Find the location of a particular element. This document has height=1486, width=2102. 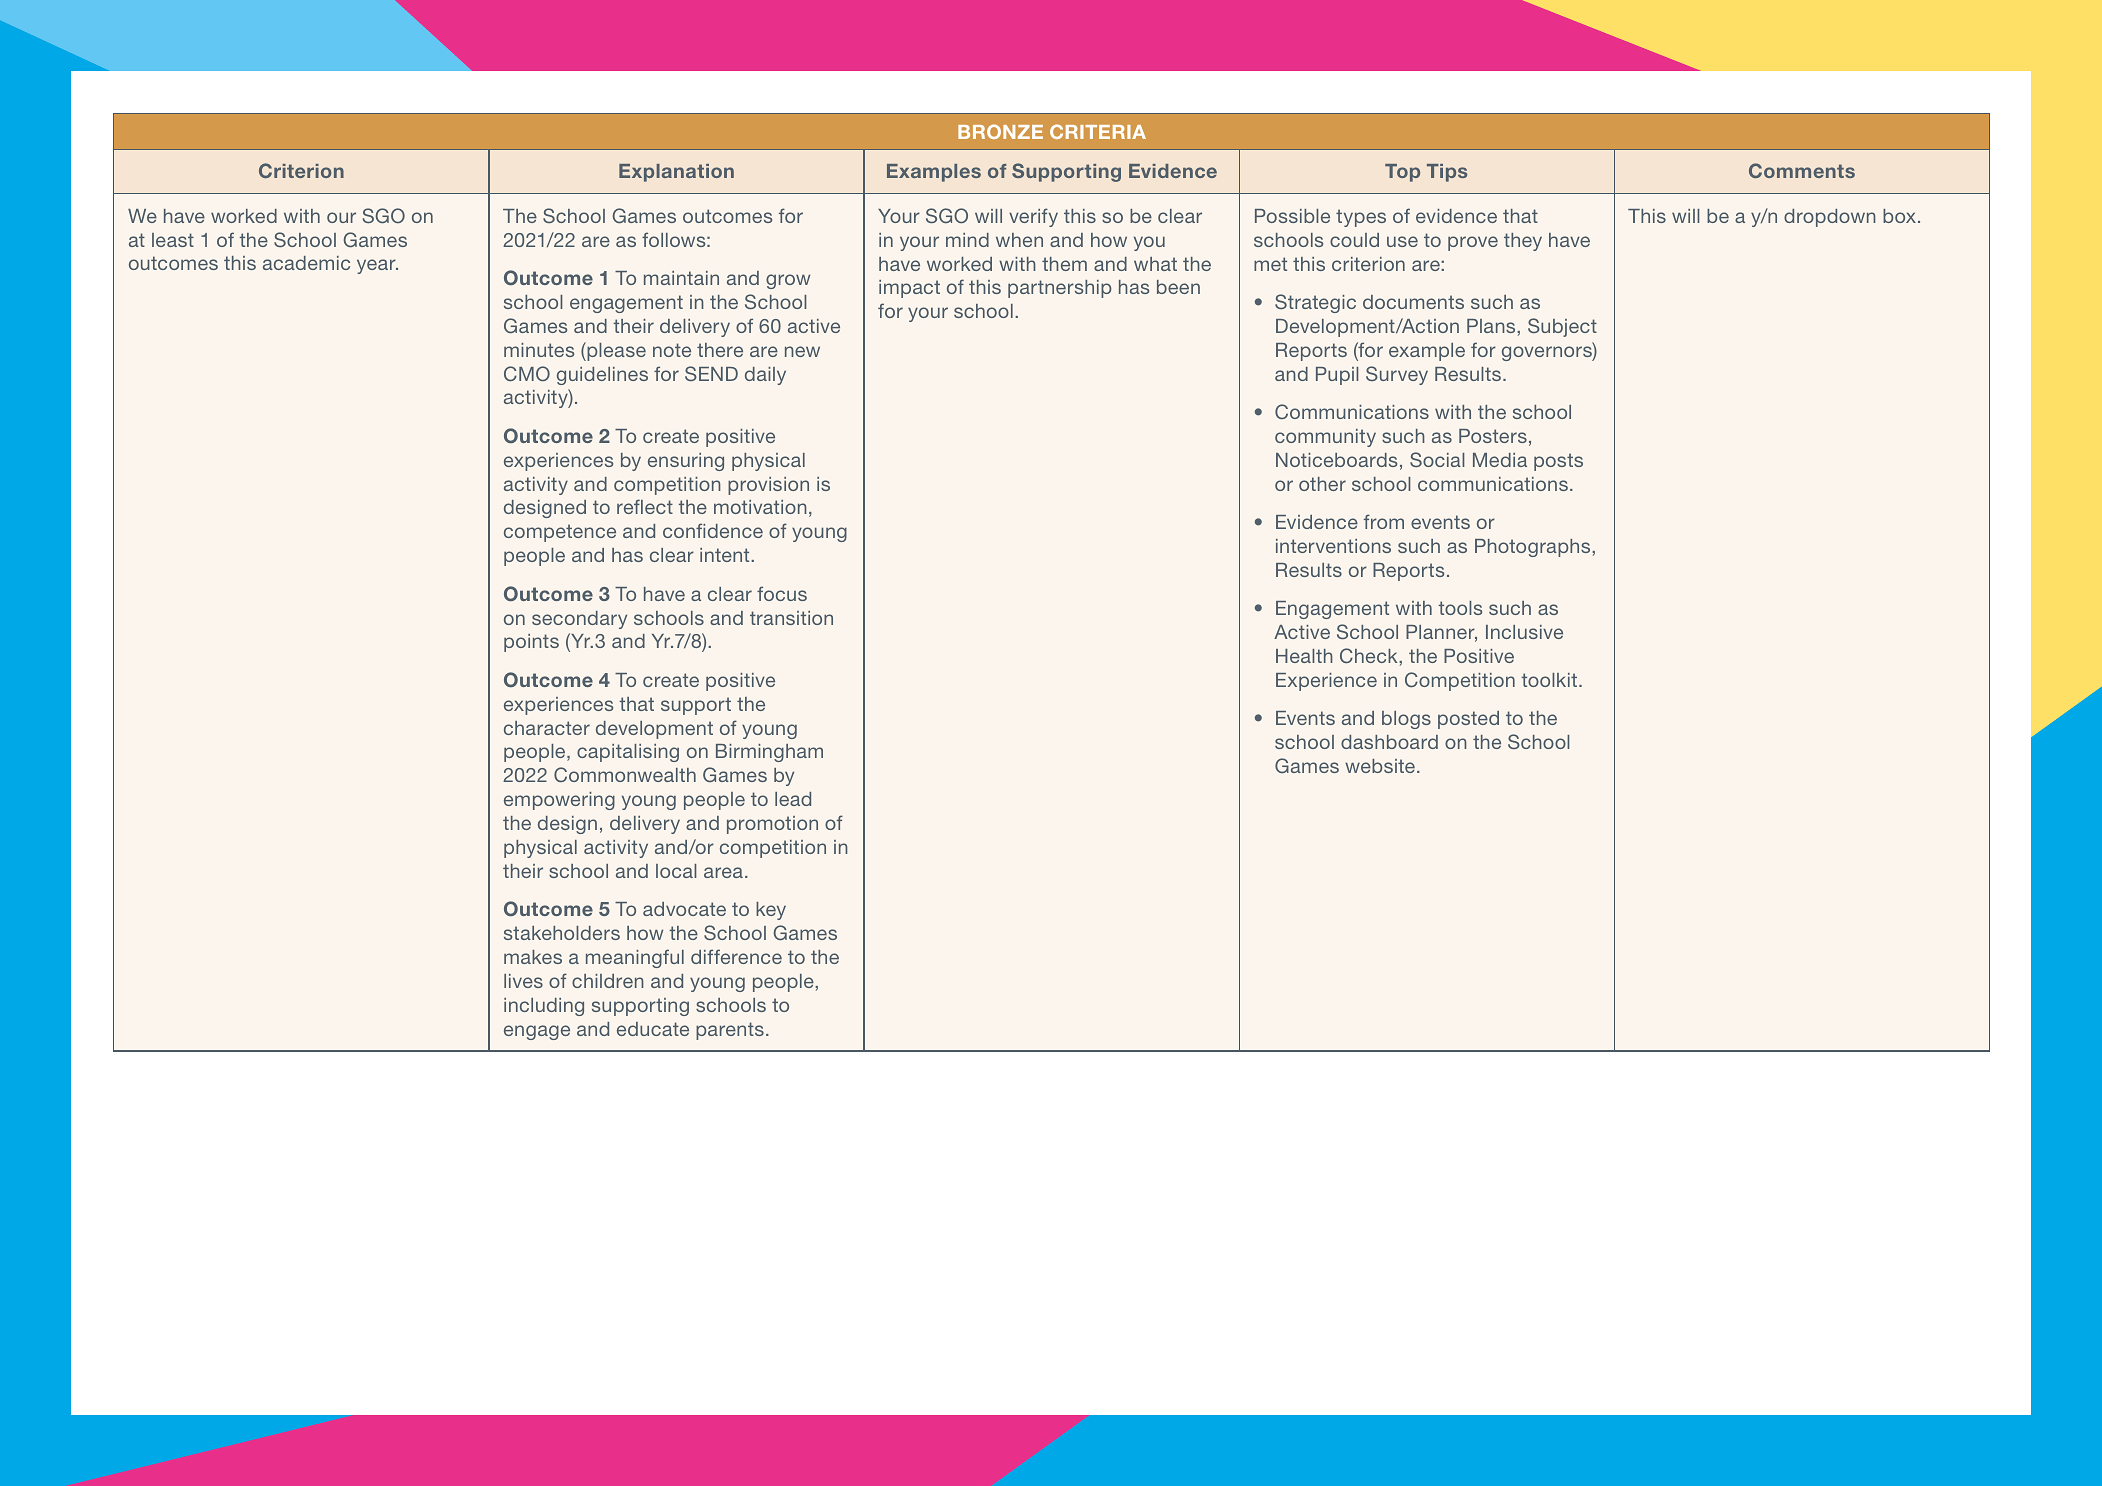

website is located at coordinates (1381, 766).
